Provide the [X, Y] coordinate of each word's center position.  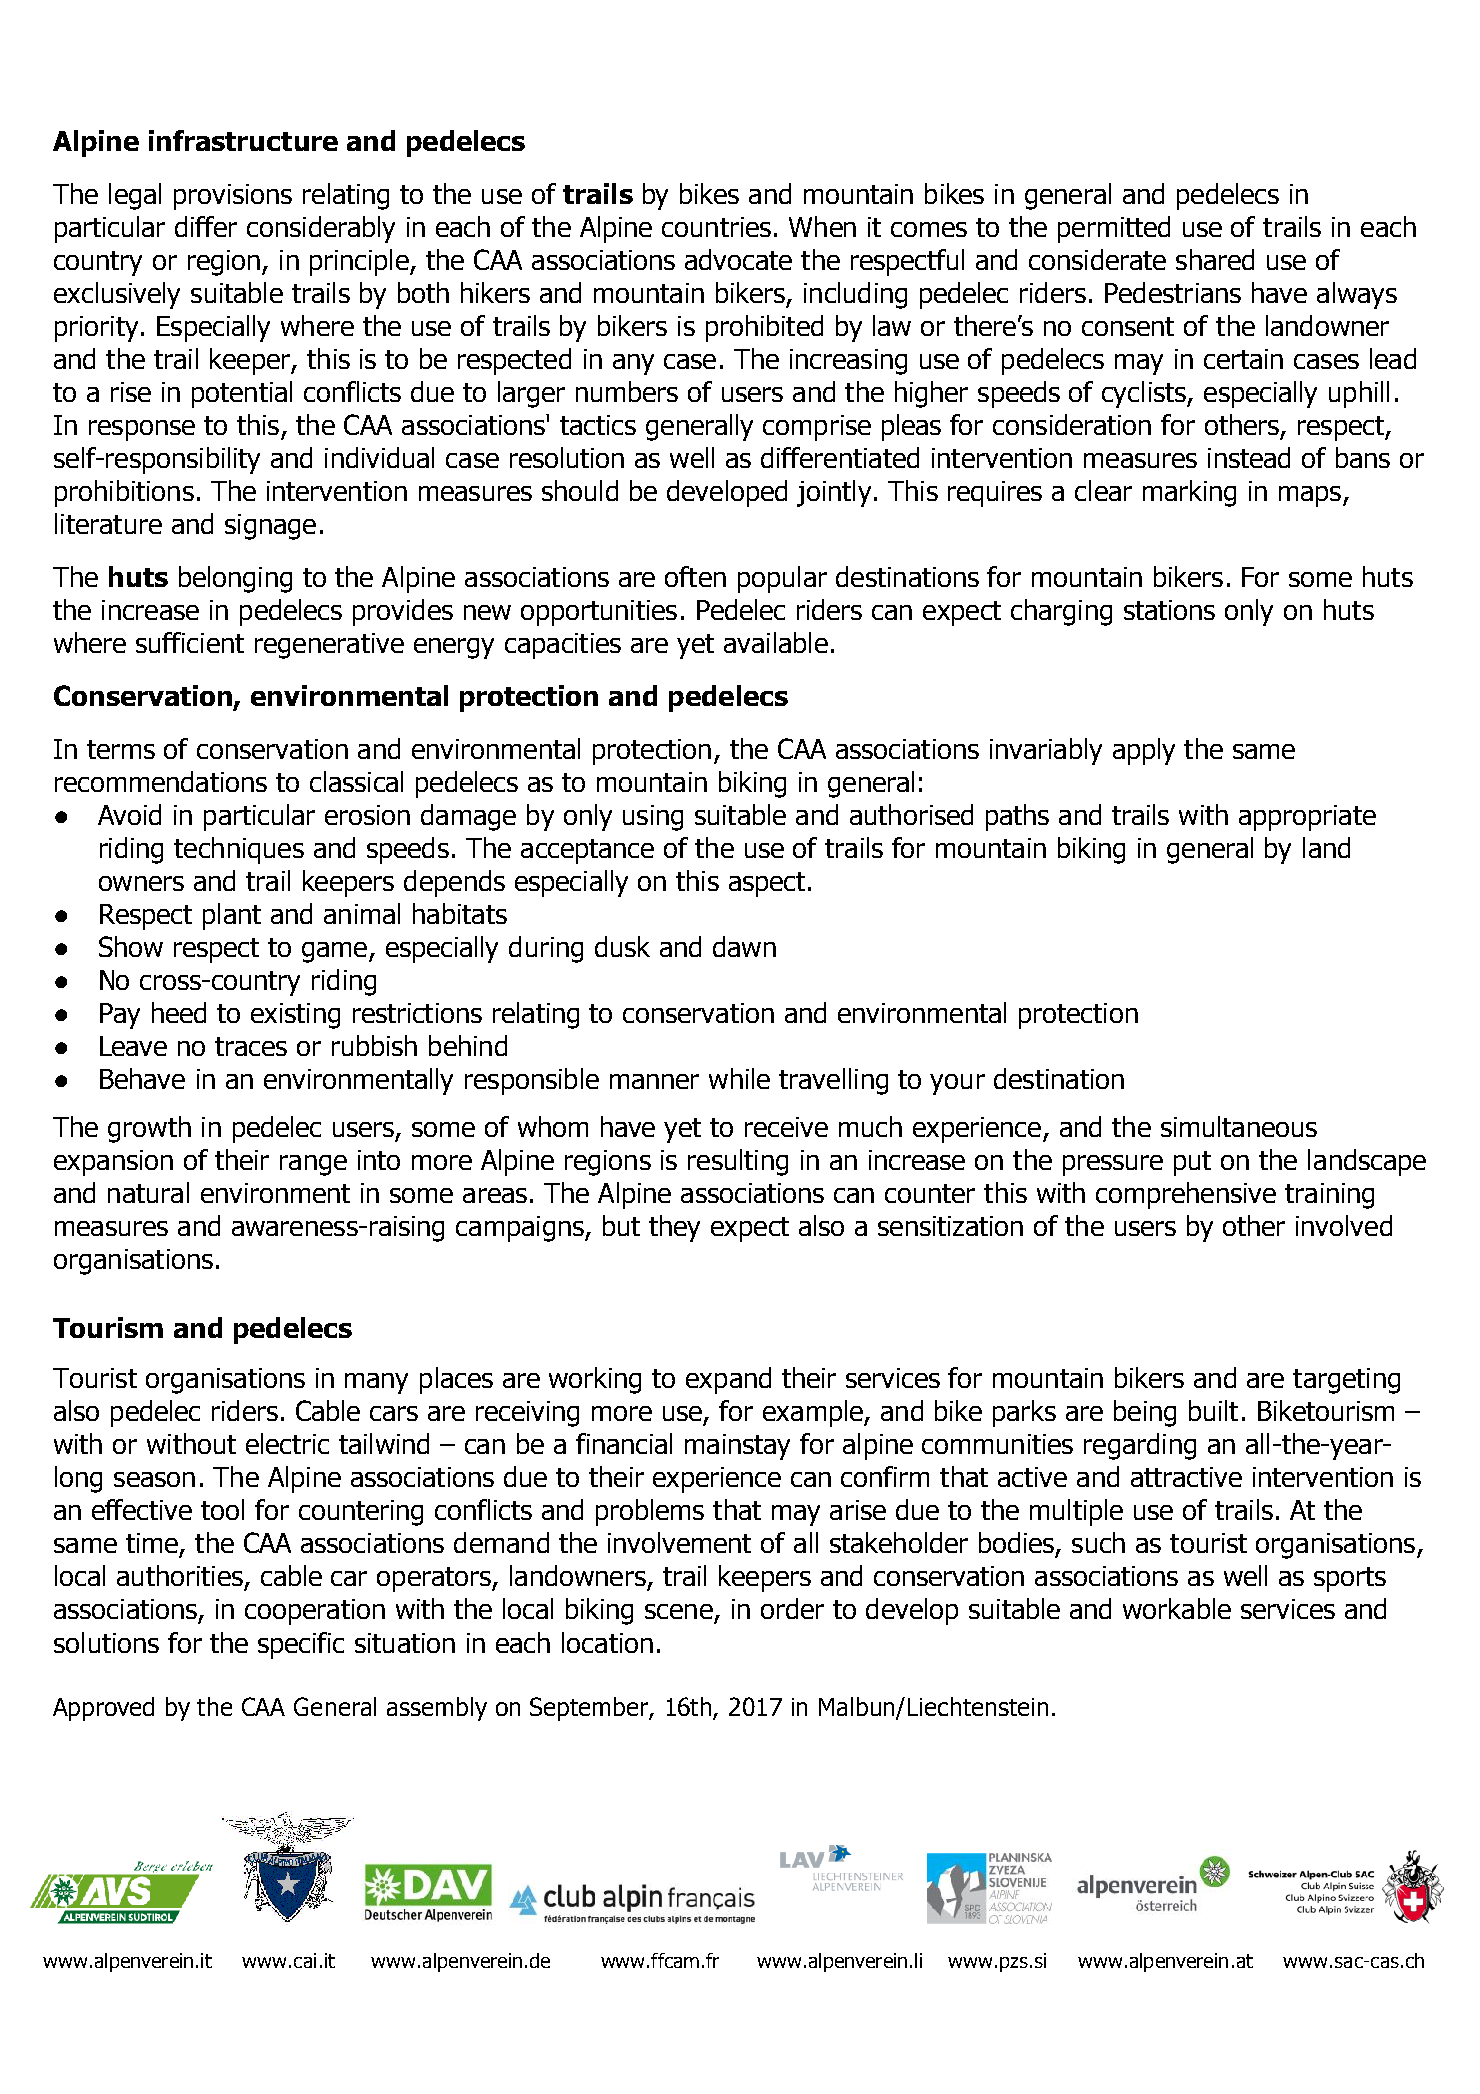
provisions [233, 197]
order [792, 1608]
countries [716, 227]
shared [1215, 259]
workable [1177, 1608]
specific [301, 1645]
